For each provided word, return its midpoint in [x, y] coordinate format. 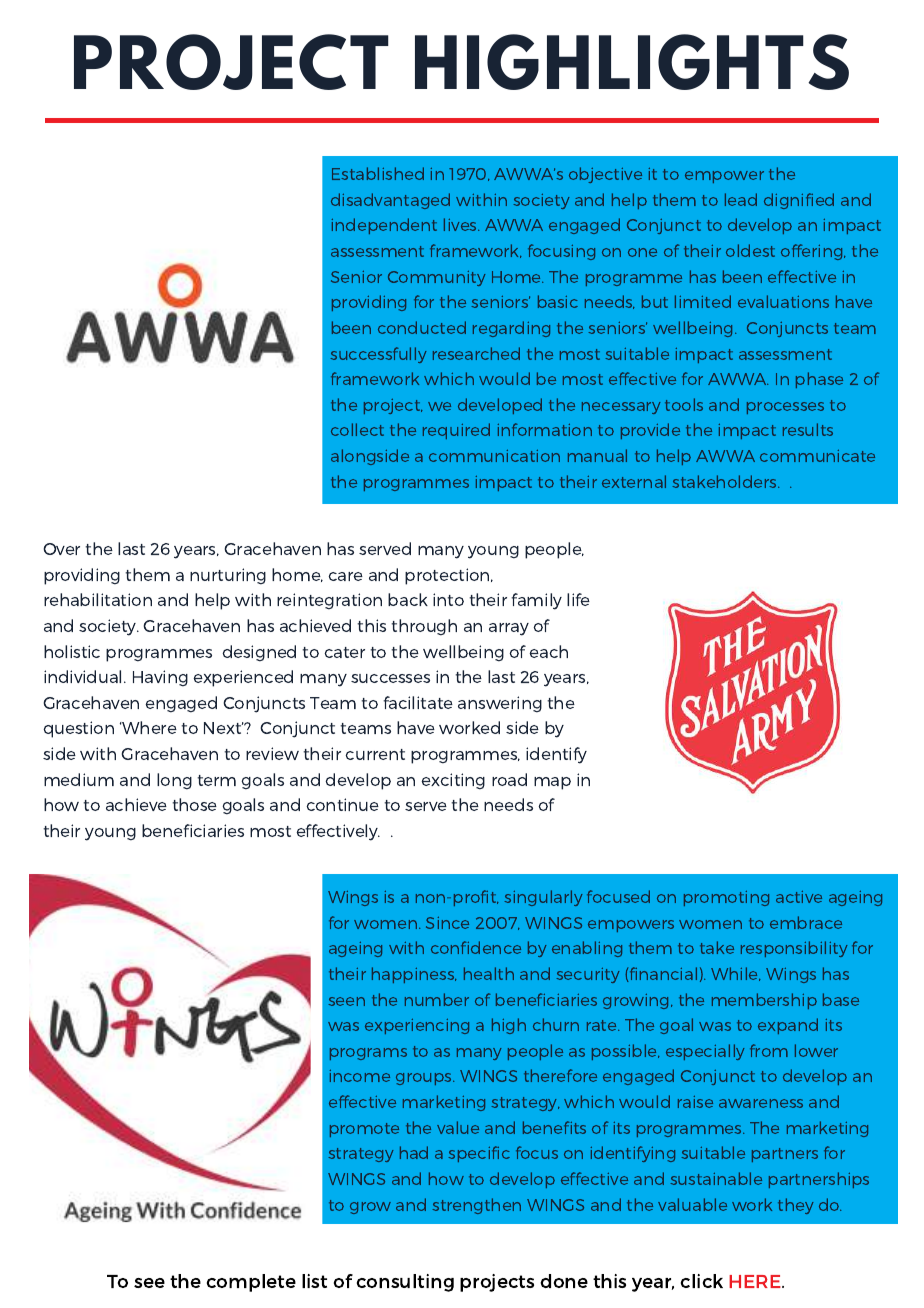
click [702, 1281]
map [552, 783]
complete [251, 1283]
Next [224, 728]
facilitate [418, 702]
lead [741, 199]
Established [378, 173]
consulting [405, 1283]
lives [461, 224]
